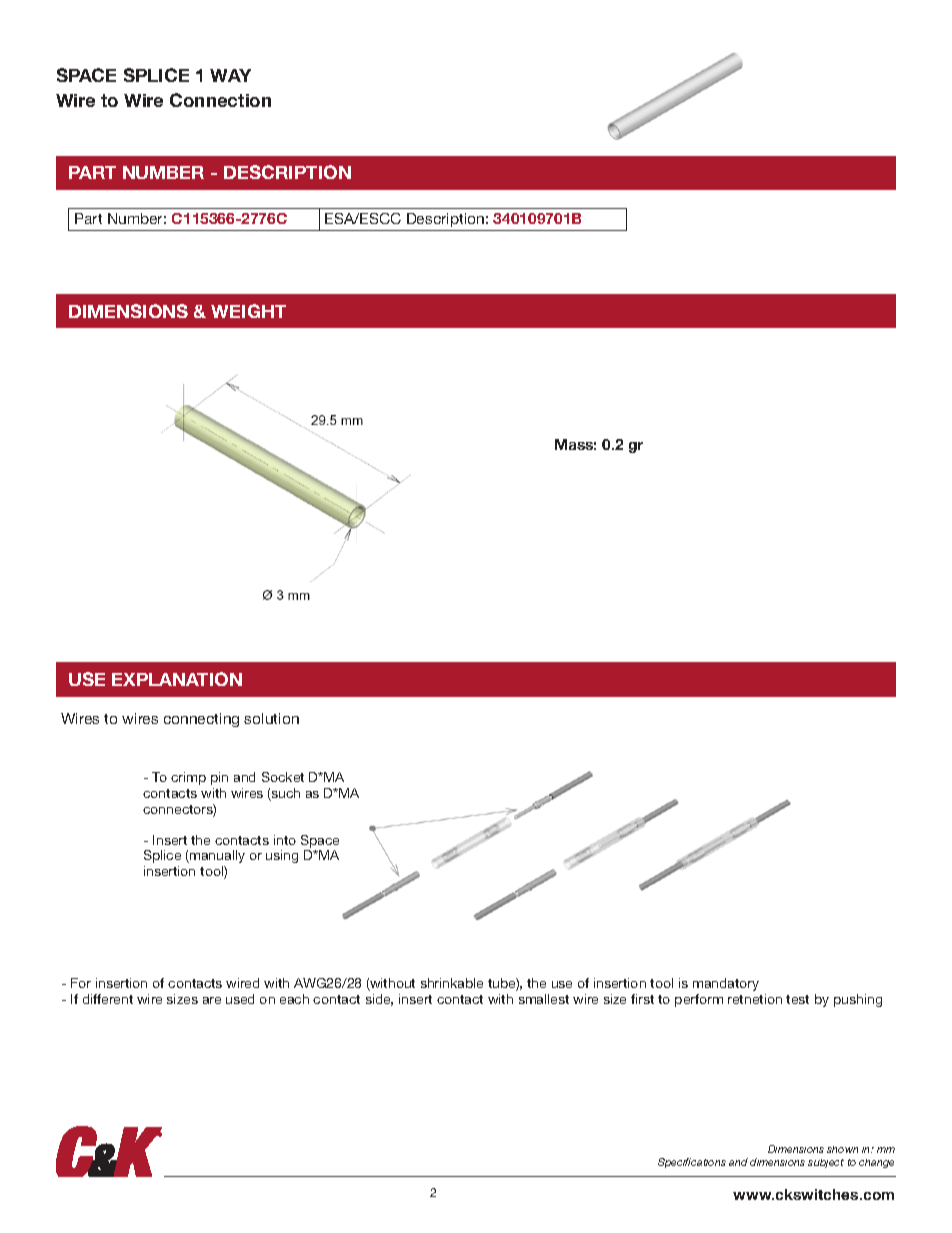  What do you see at coordinates (271, 718) in the image?
I see `solution` at bounding box center [271, 718].
